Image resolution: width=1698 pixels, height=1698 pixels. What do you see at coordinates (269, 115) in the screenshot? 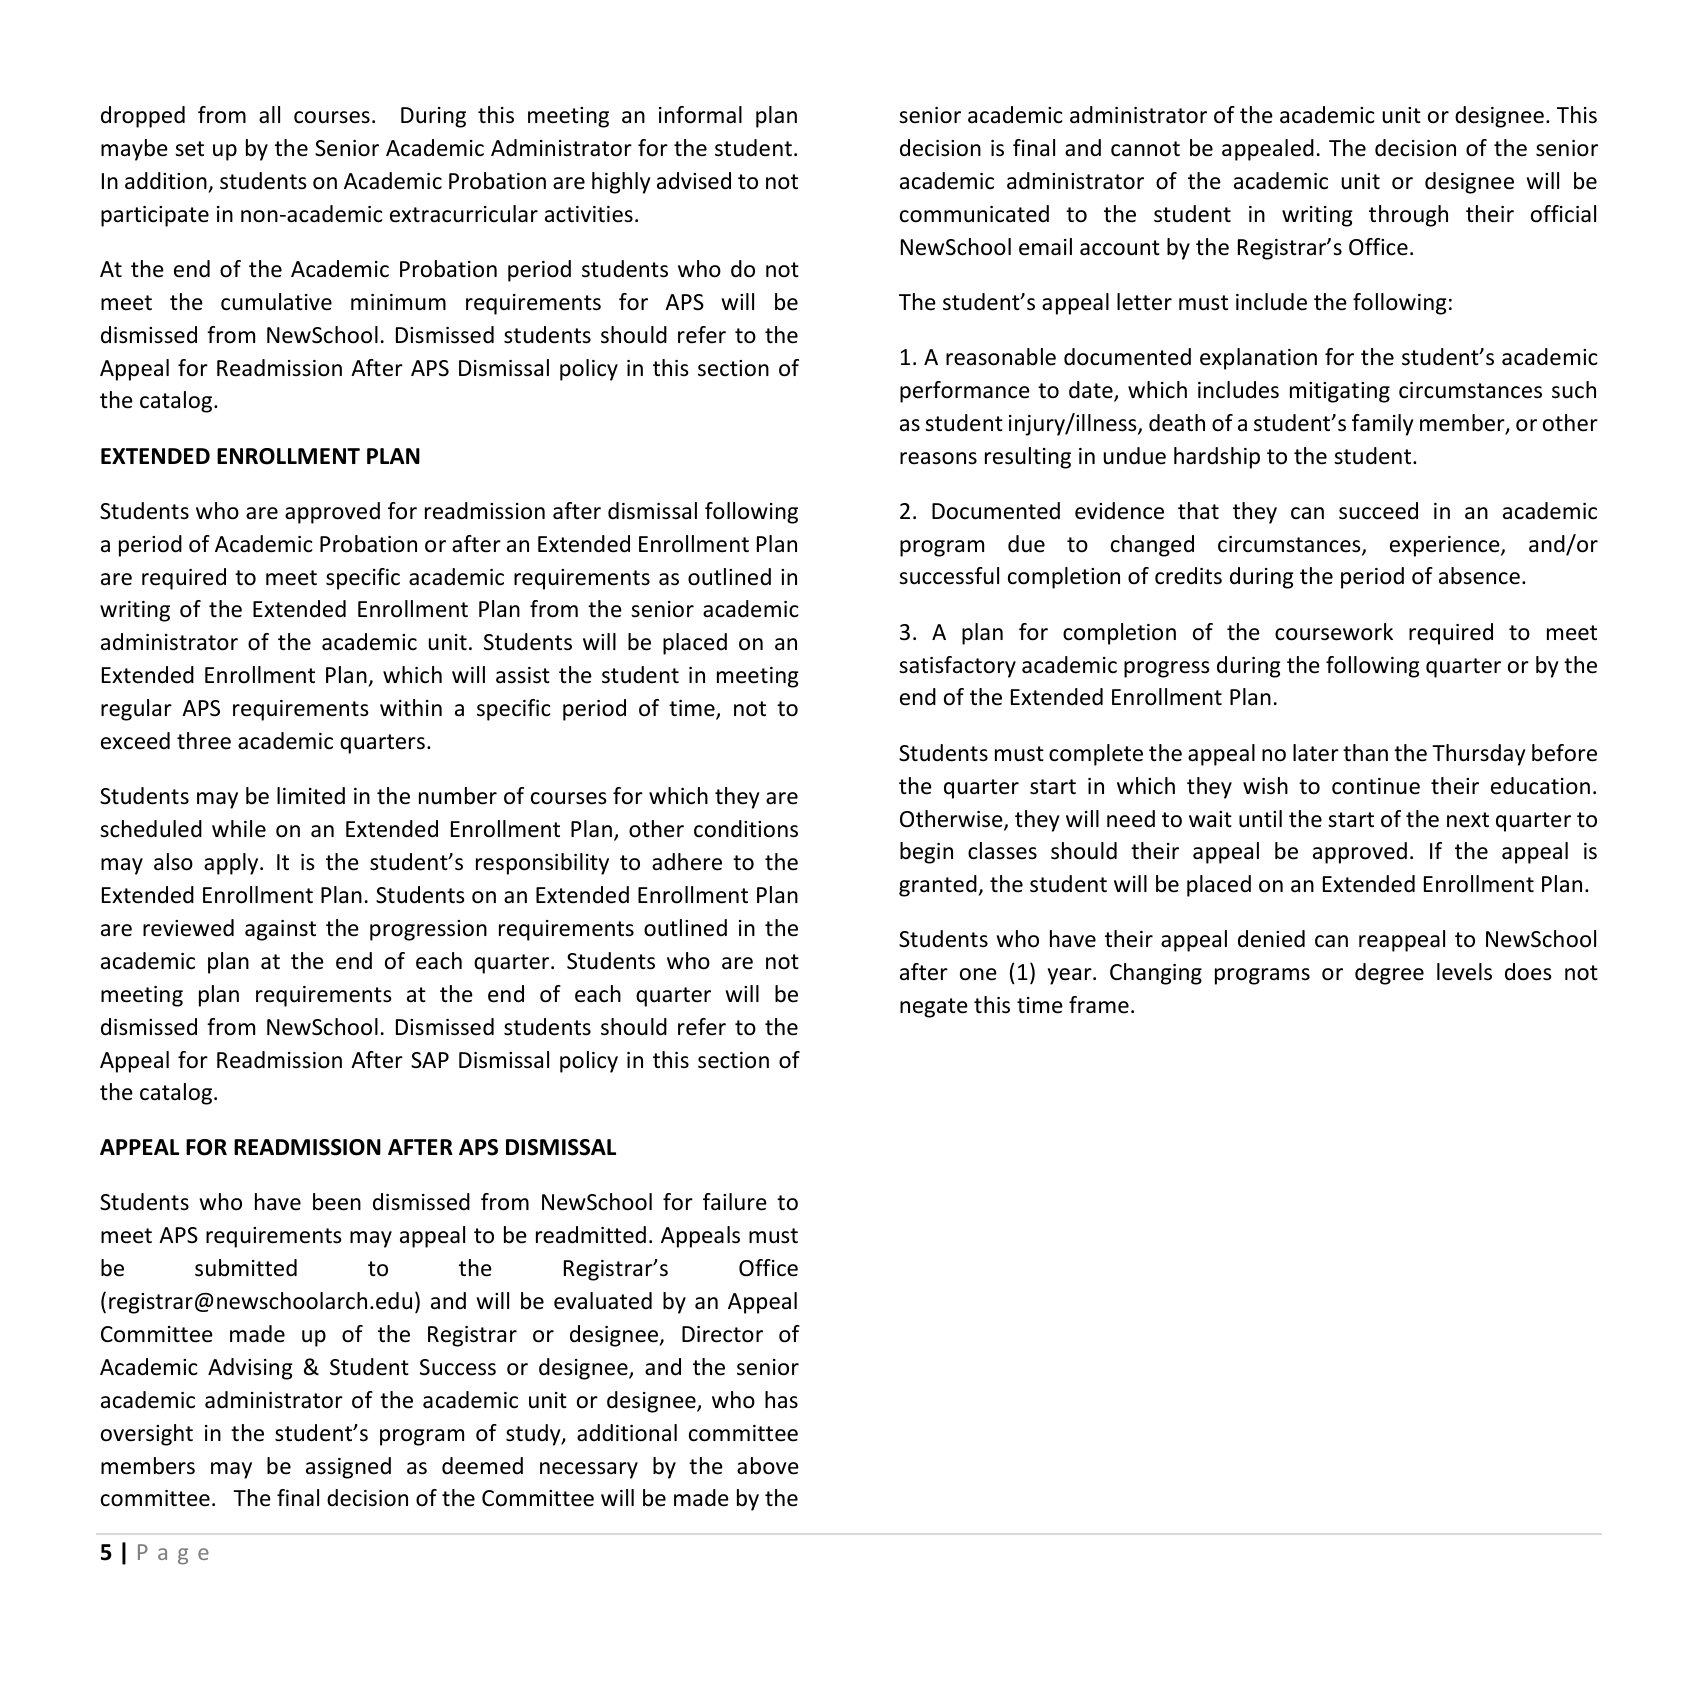
I see `all` at bounding box center [269, 115].
